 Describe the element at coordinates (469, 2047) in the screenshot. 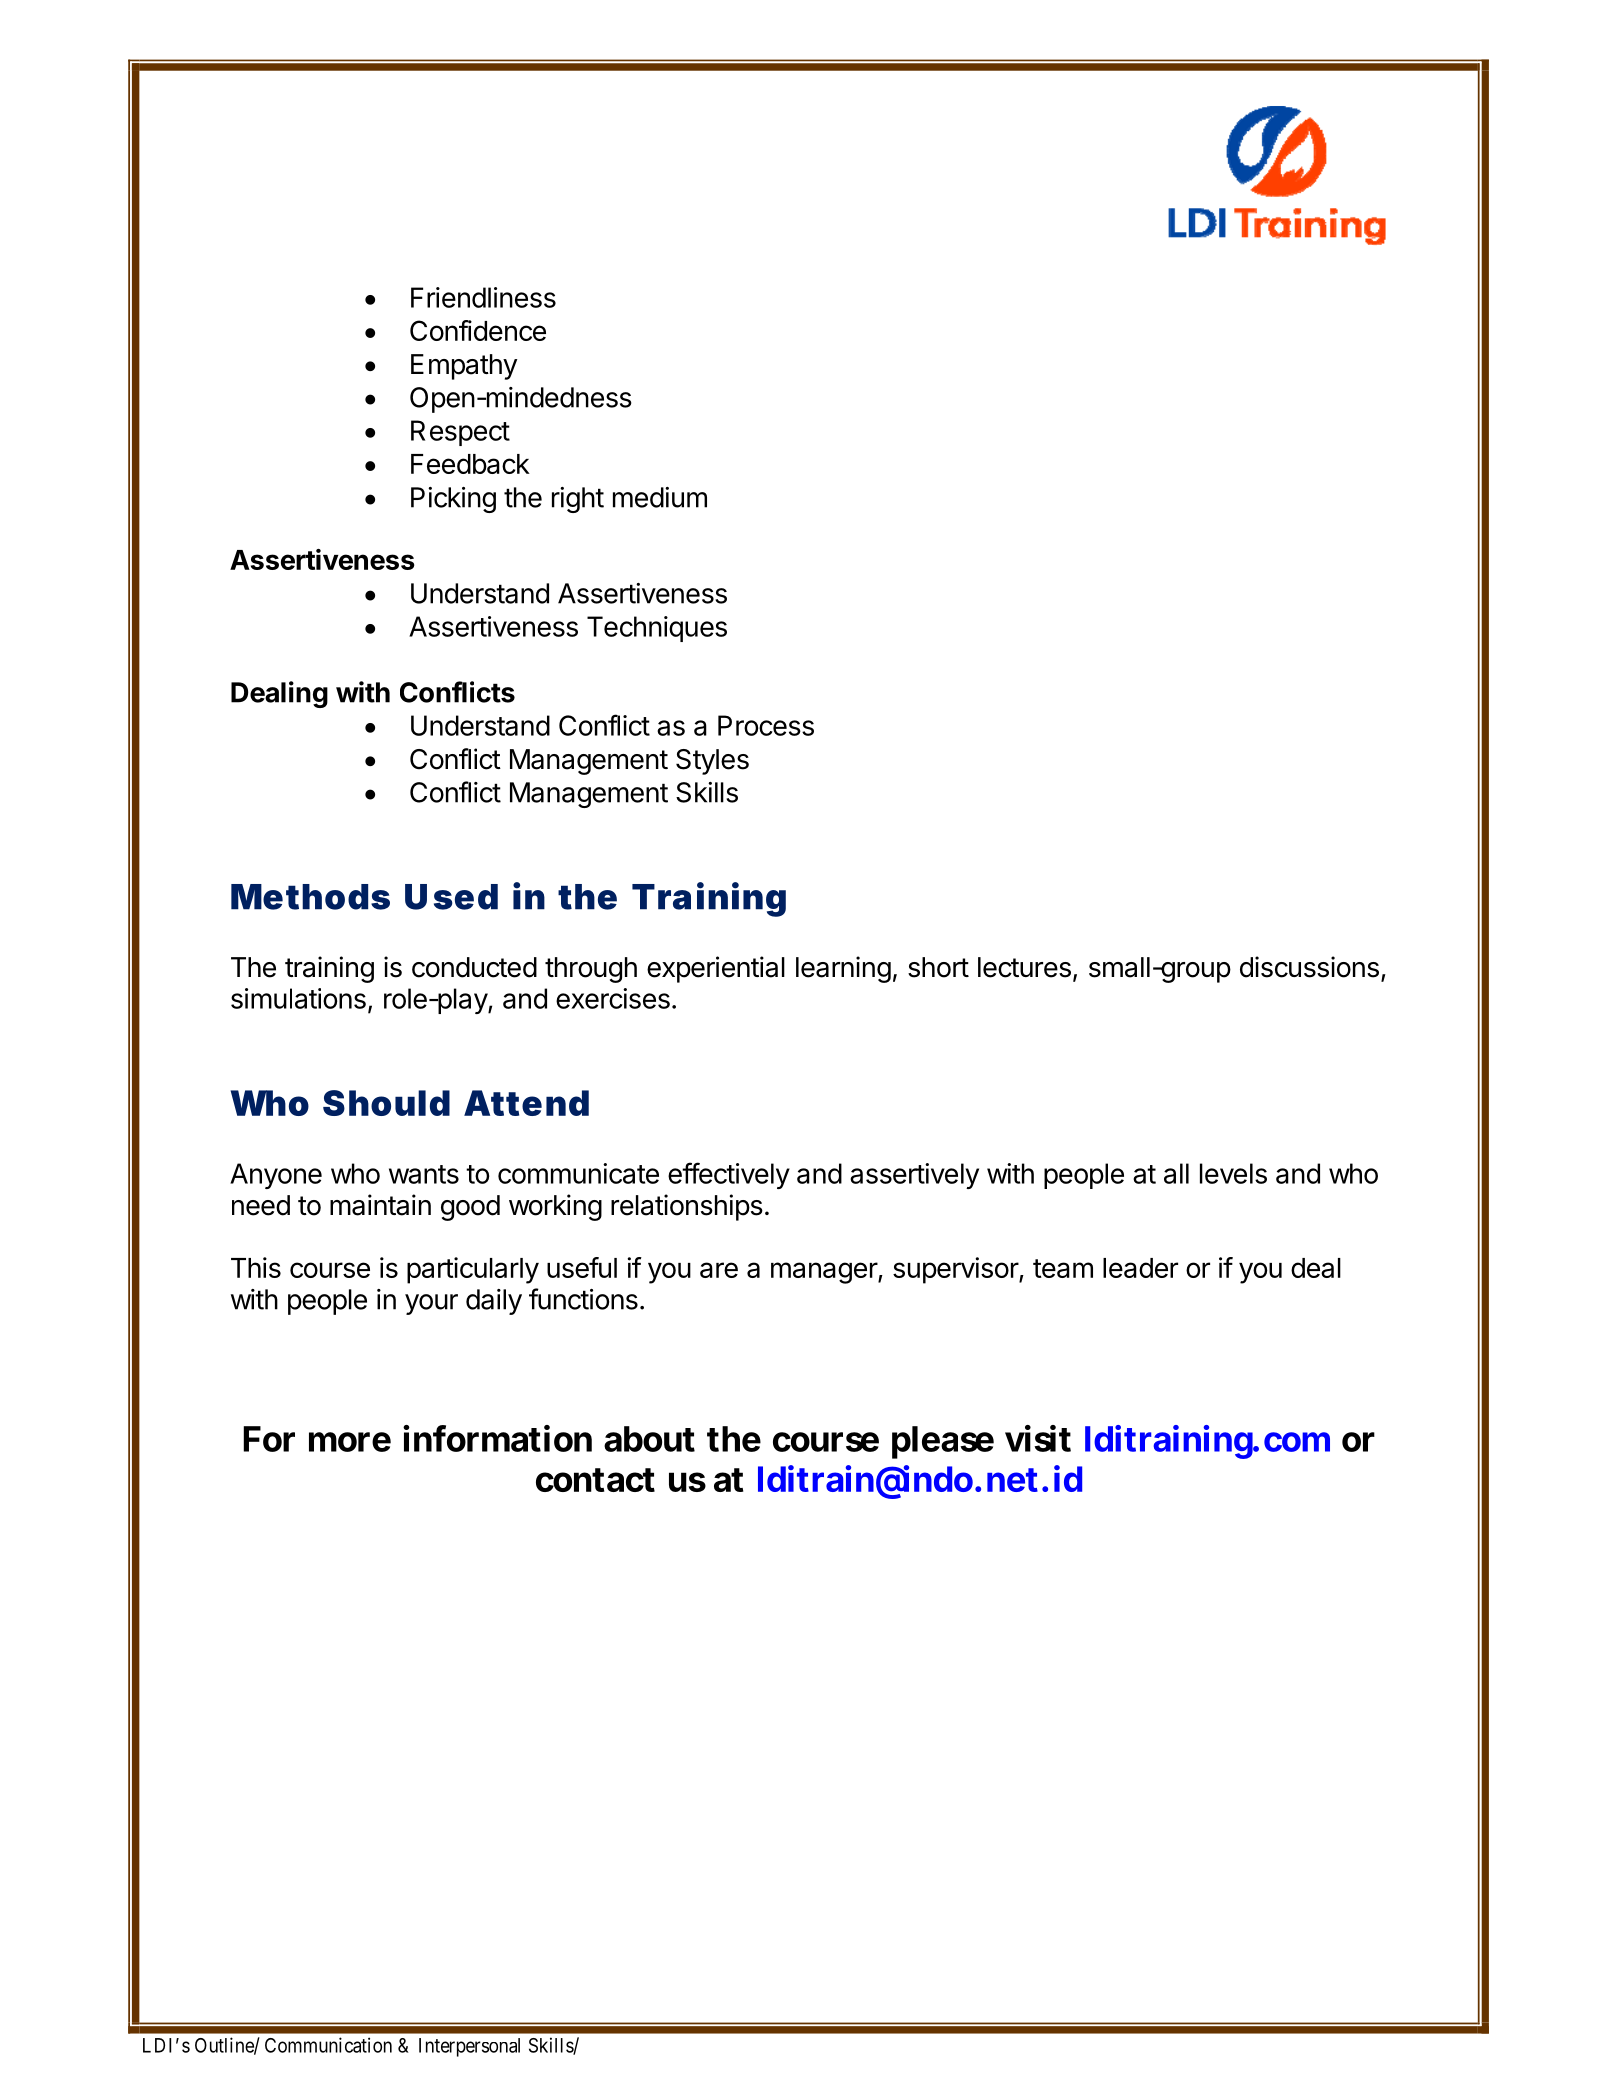

I see `Interpersonal` at that location.
